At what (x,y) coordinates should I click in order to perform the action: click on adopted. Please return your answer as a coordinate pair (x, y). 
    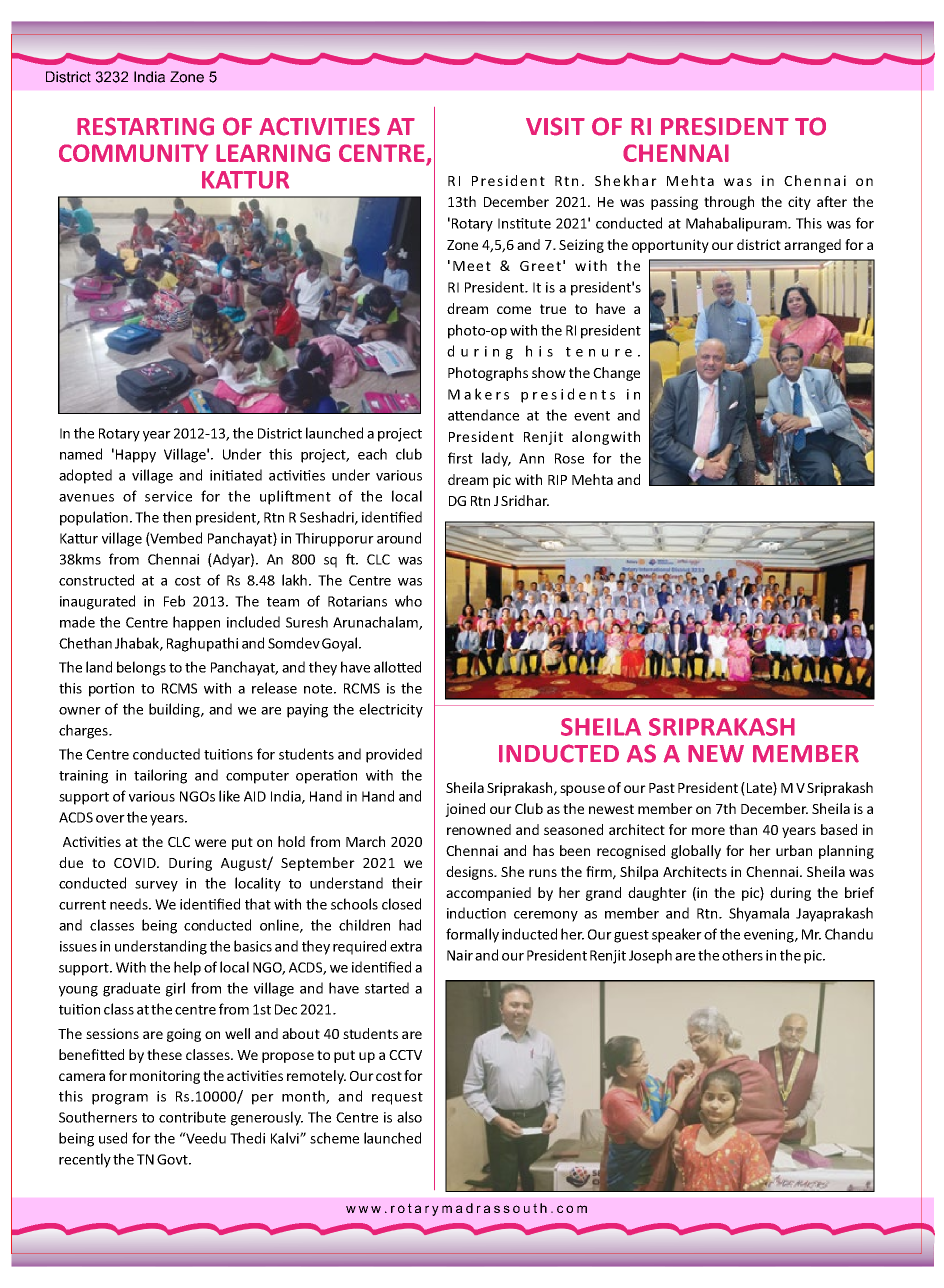
    Looking at the image, I should click on (85, 476).
